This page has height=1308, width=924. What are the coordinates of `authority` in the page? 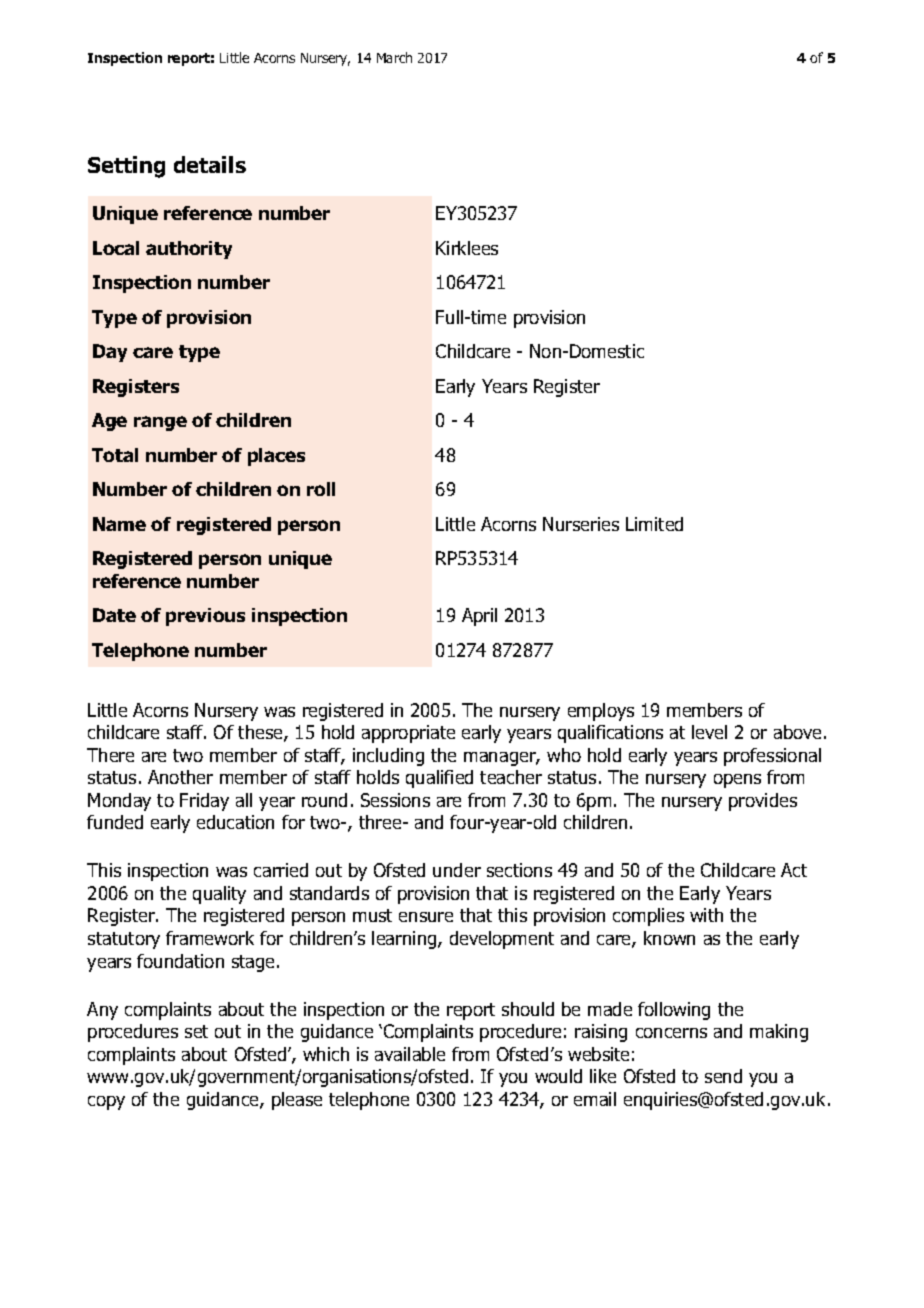 It's located at (189, 250).
